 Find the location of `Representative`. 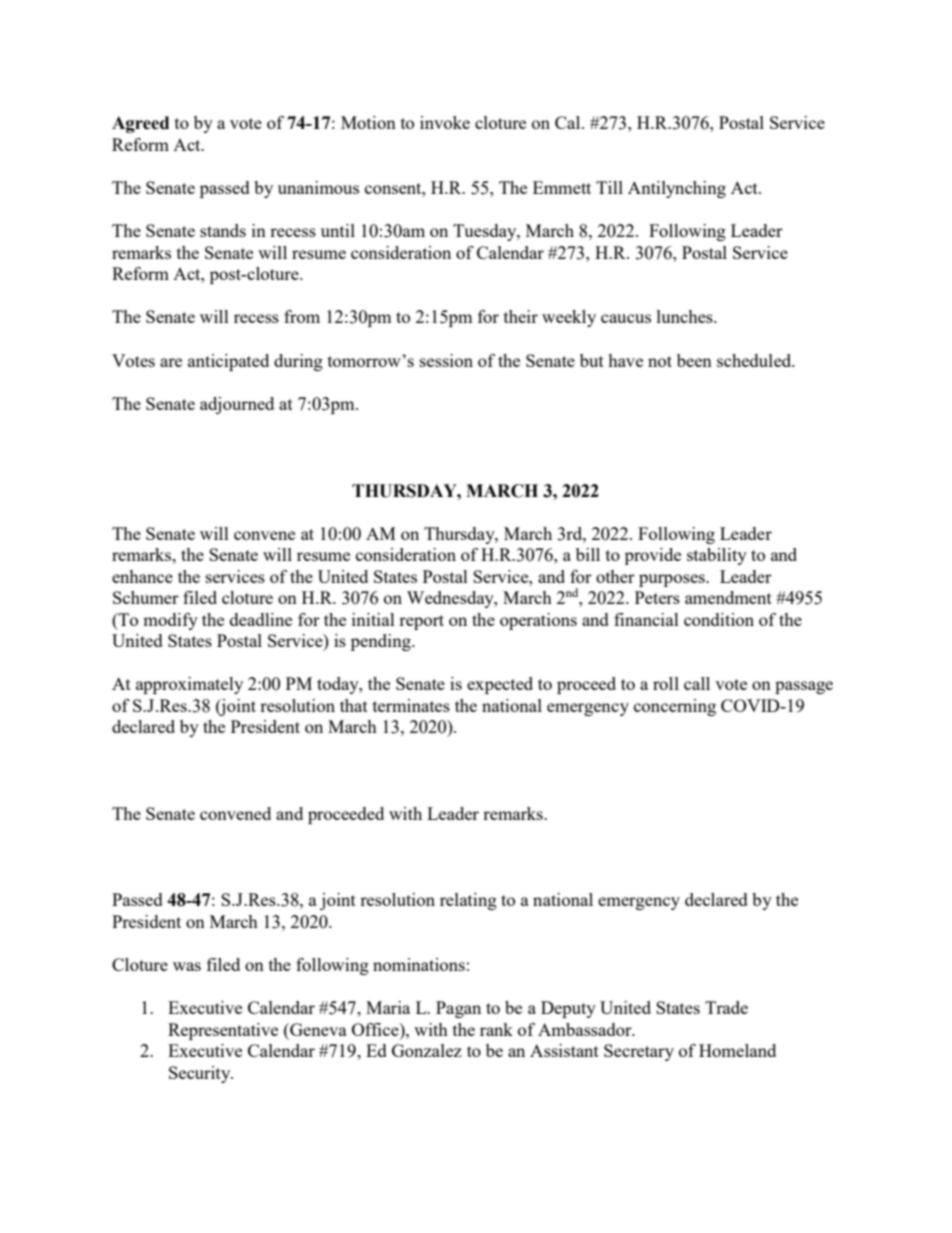

Representative is located at coordinates (223, 1031).
